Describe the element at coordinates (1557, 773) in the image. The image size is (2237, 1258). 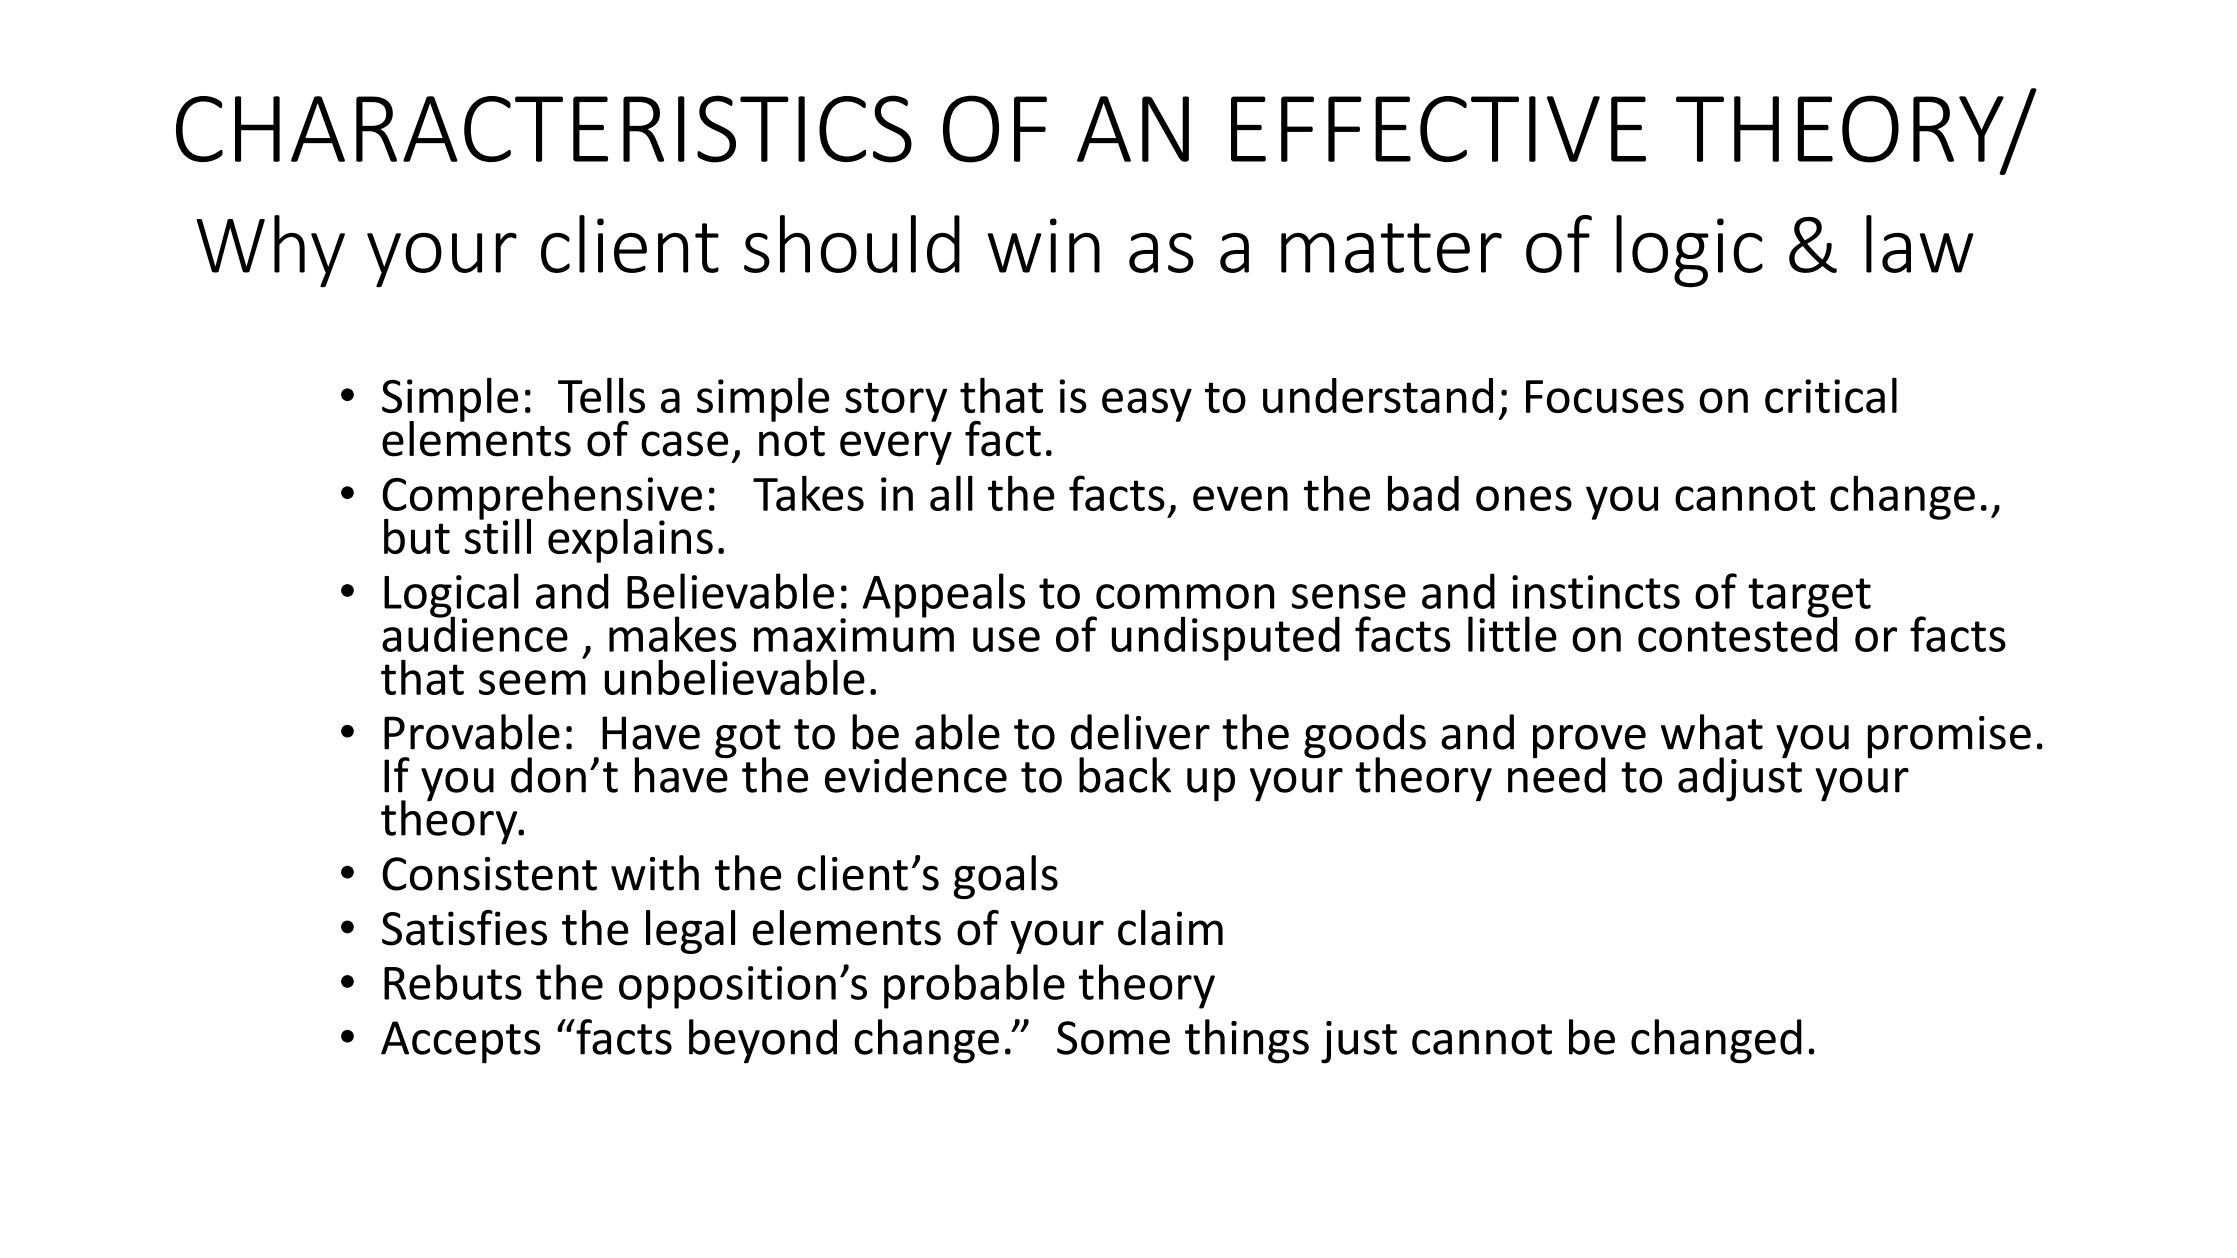
I see `need` at that location.
